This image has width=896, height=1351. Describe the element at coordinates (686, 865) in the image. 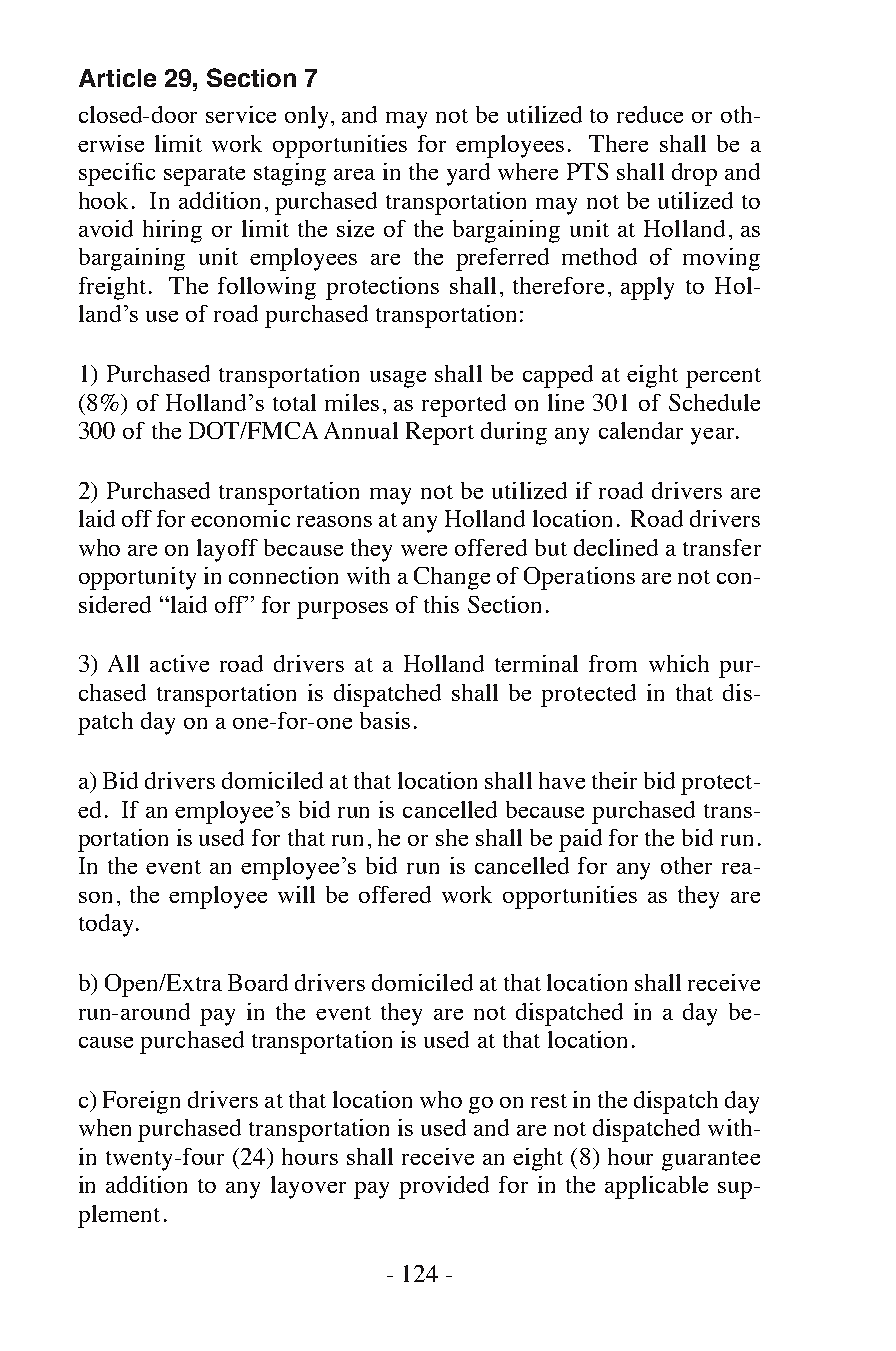

I see `other` at that location.
